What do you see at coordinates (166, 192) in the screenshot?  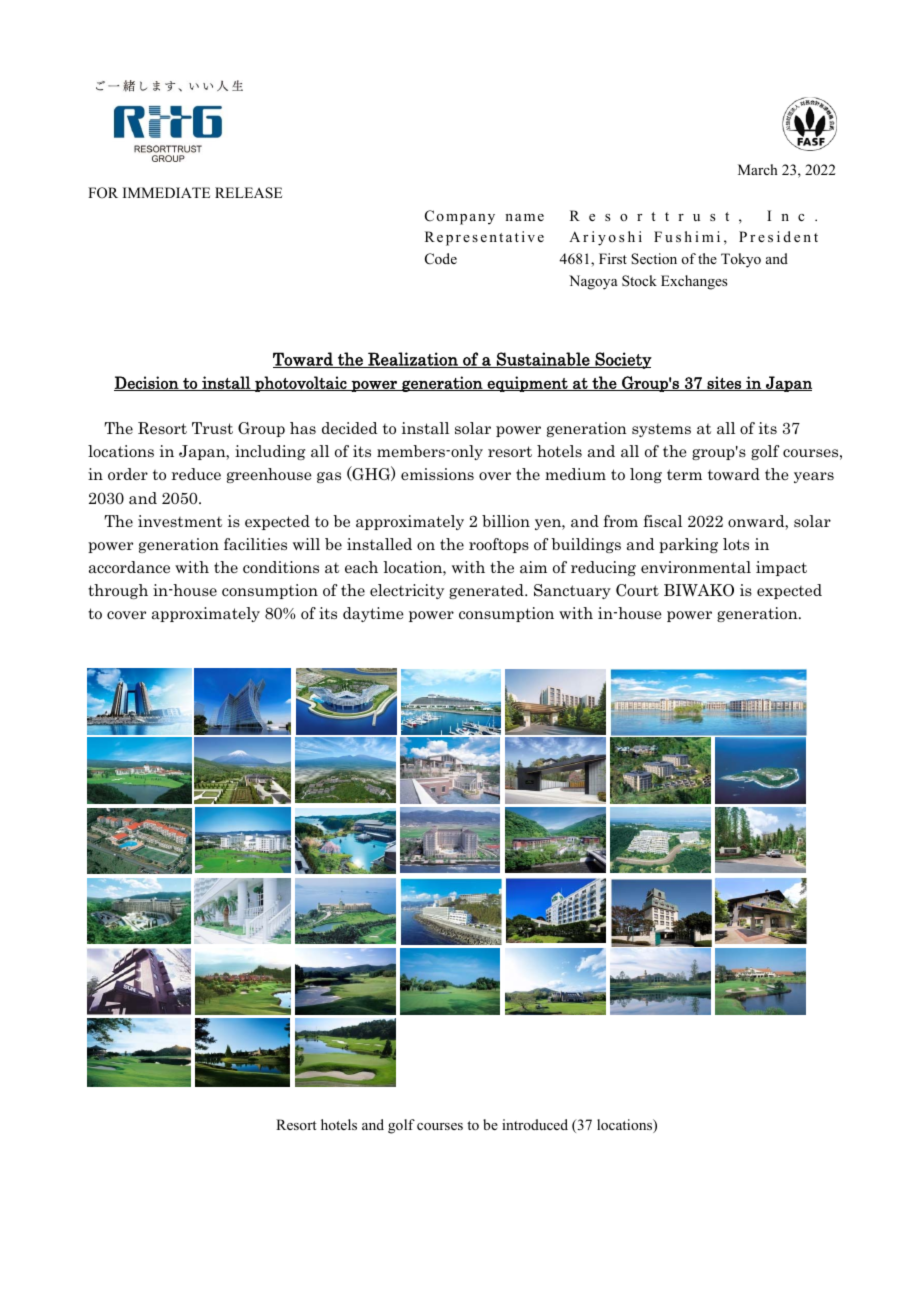 I see `IMMEDIATE` at bounding box center [166, 192].
